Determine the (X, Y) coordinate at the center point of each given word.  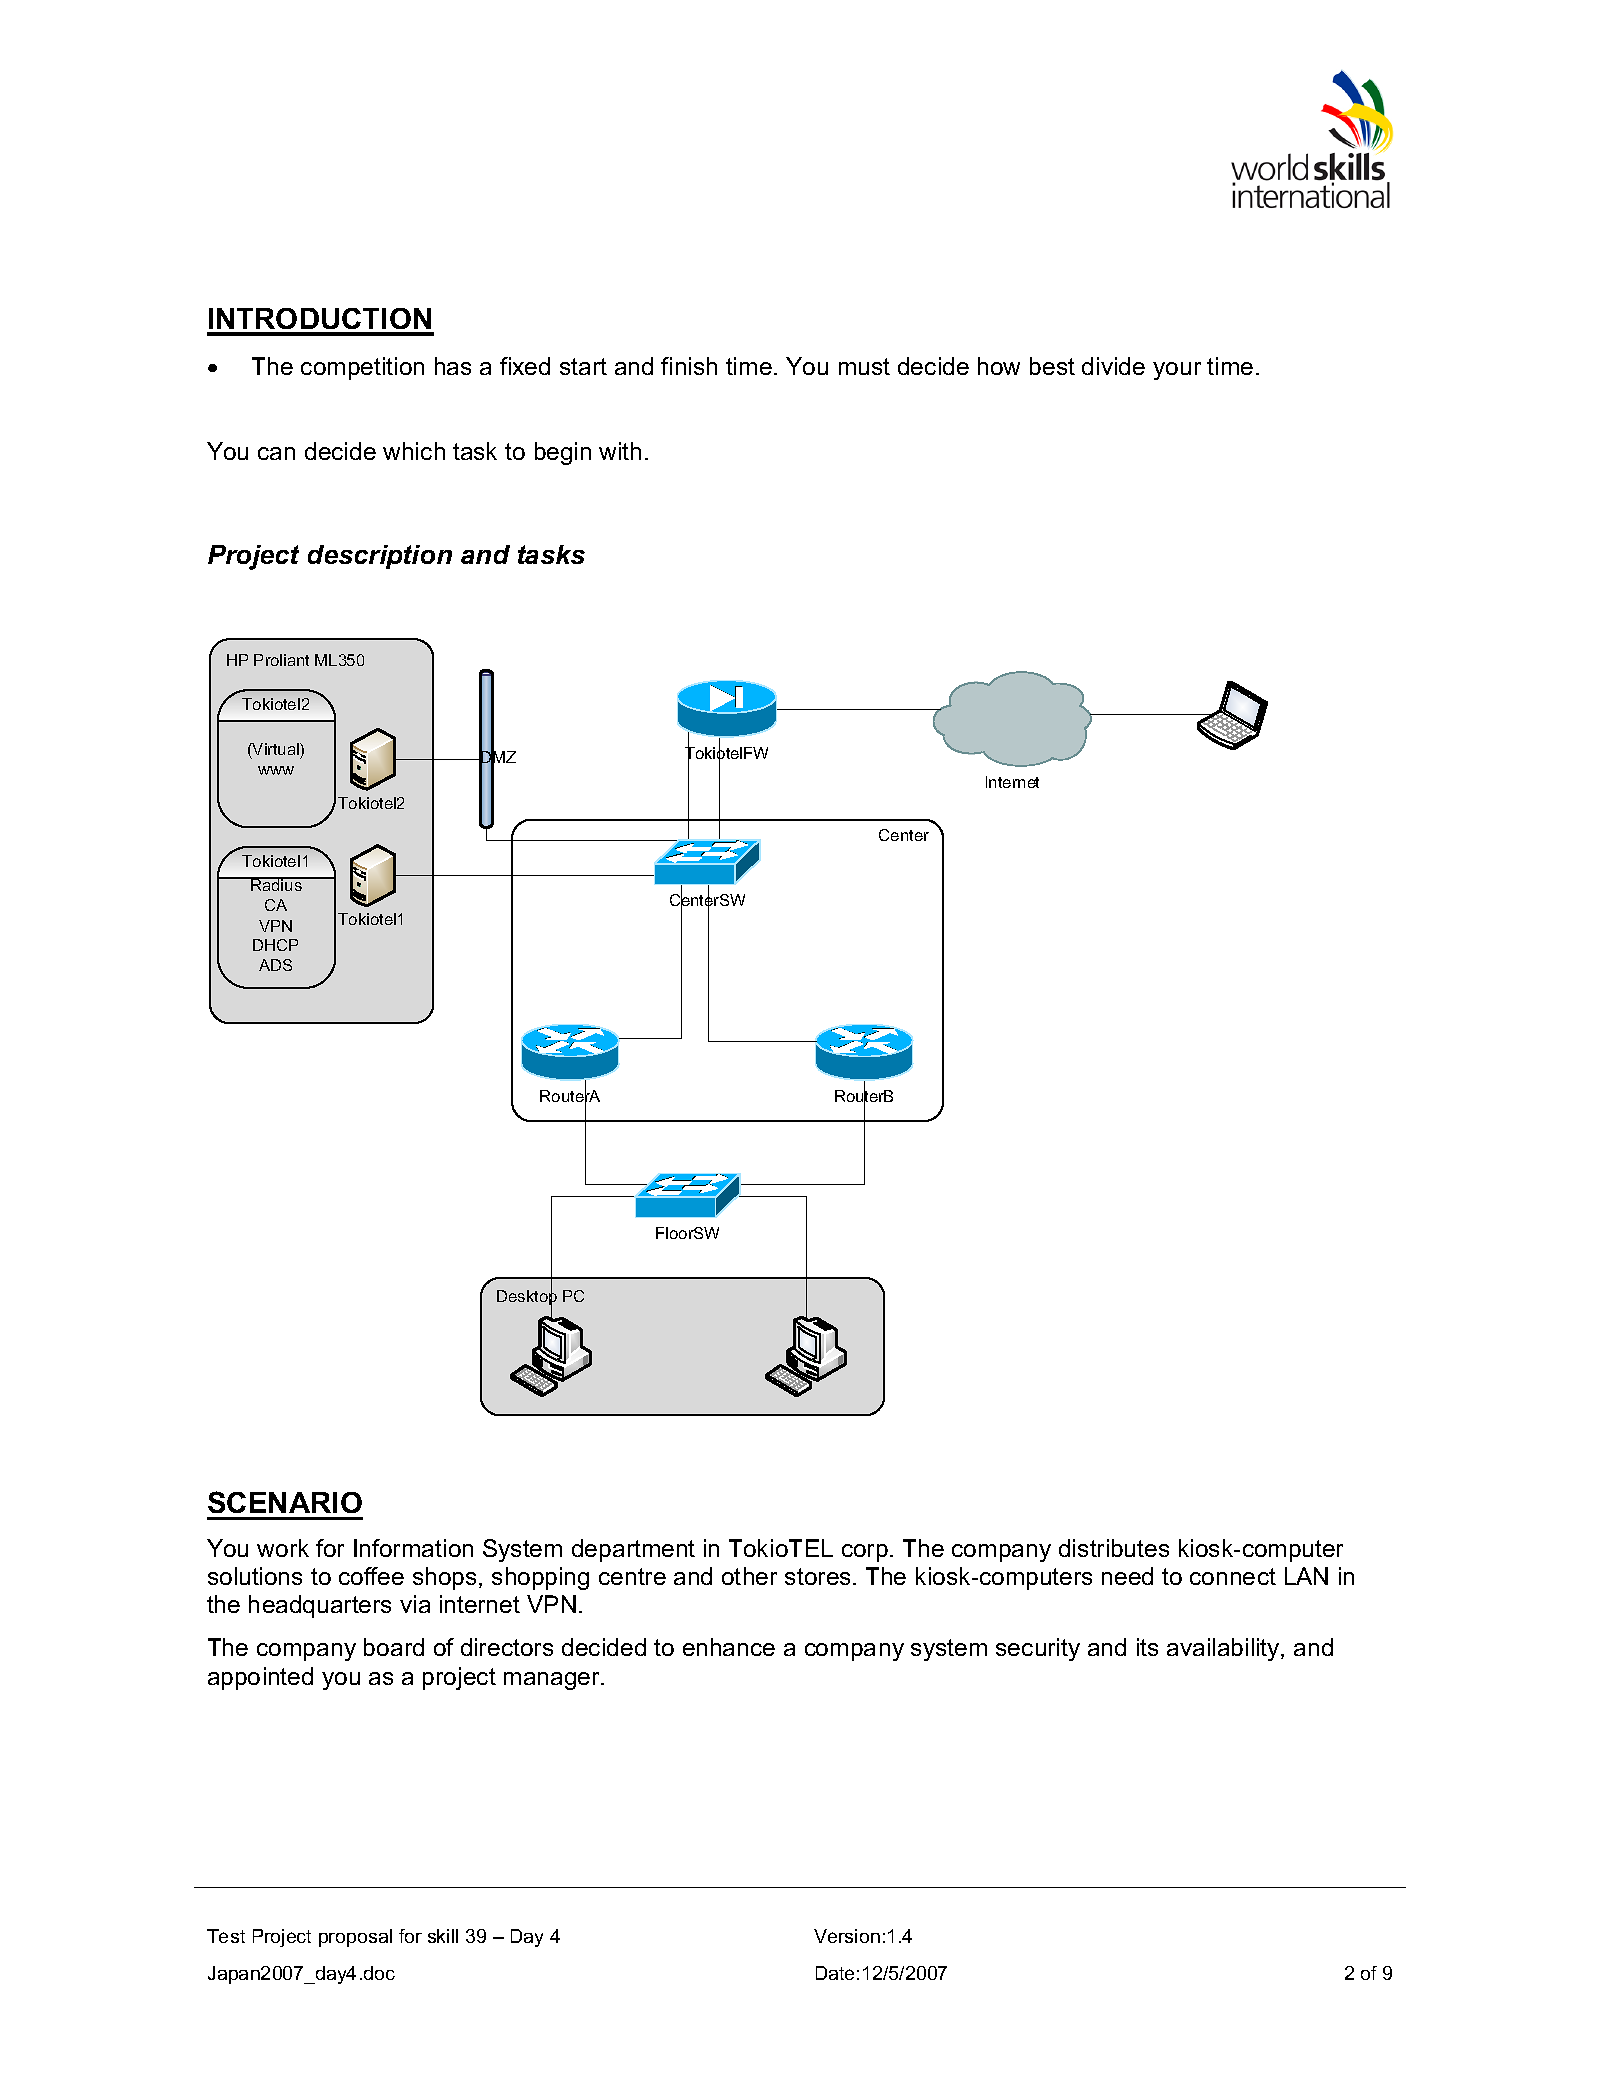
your (1177, 371)
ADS (275, 965)
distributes (1114, 1548)
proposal (355, 1938)
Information (413, 1548)
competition (362, 368)
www (276, 770)
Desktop (527, 1298)
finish (689, 366)
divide (1113, 366)
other (749, 1576)
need (1127, 1576)
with (620, 451)
